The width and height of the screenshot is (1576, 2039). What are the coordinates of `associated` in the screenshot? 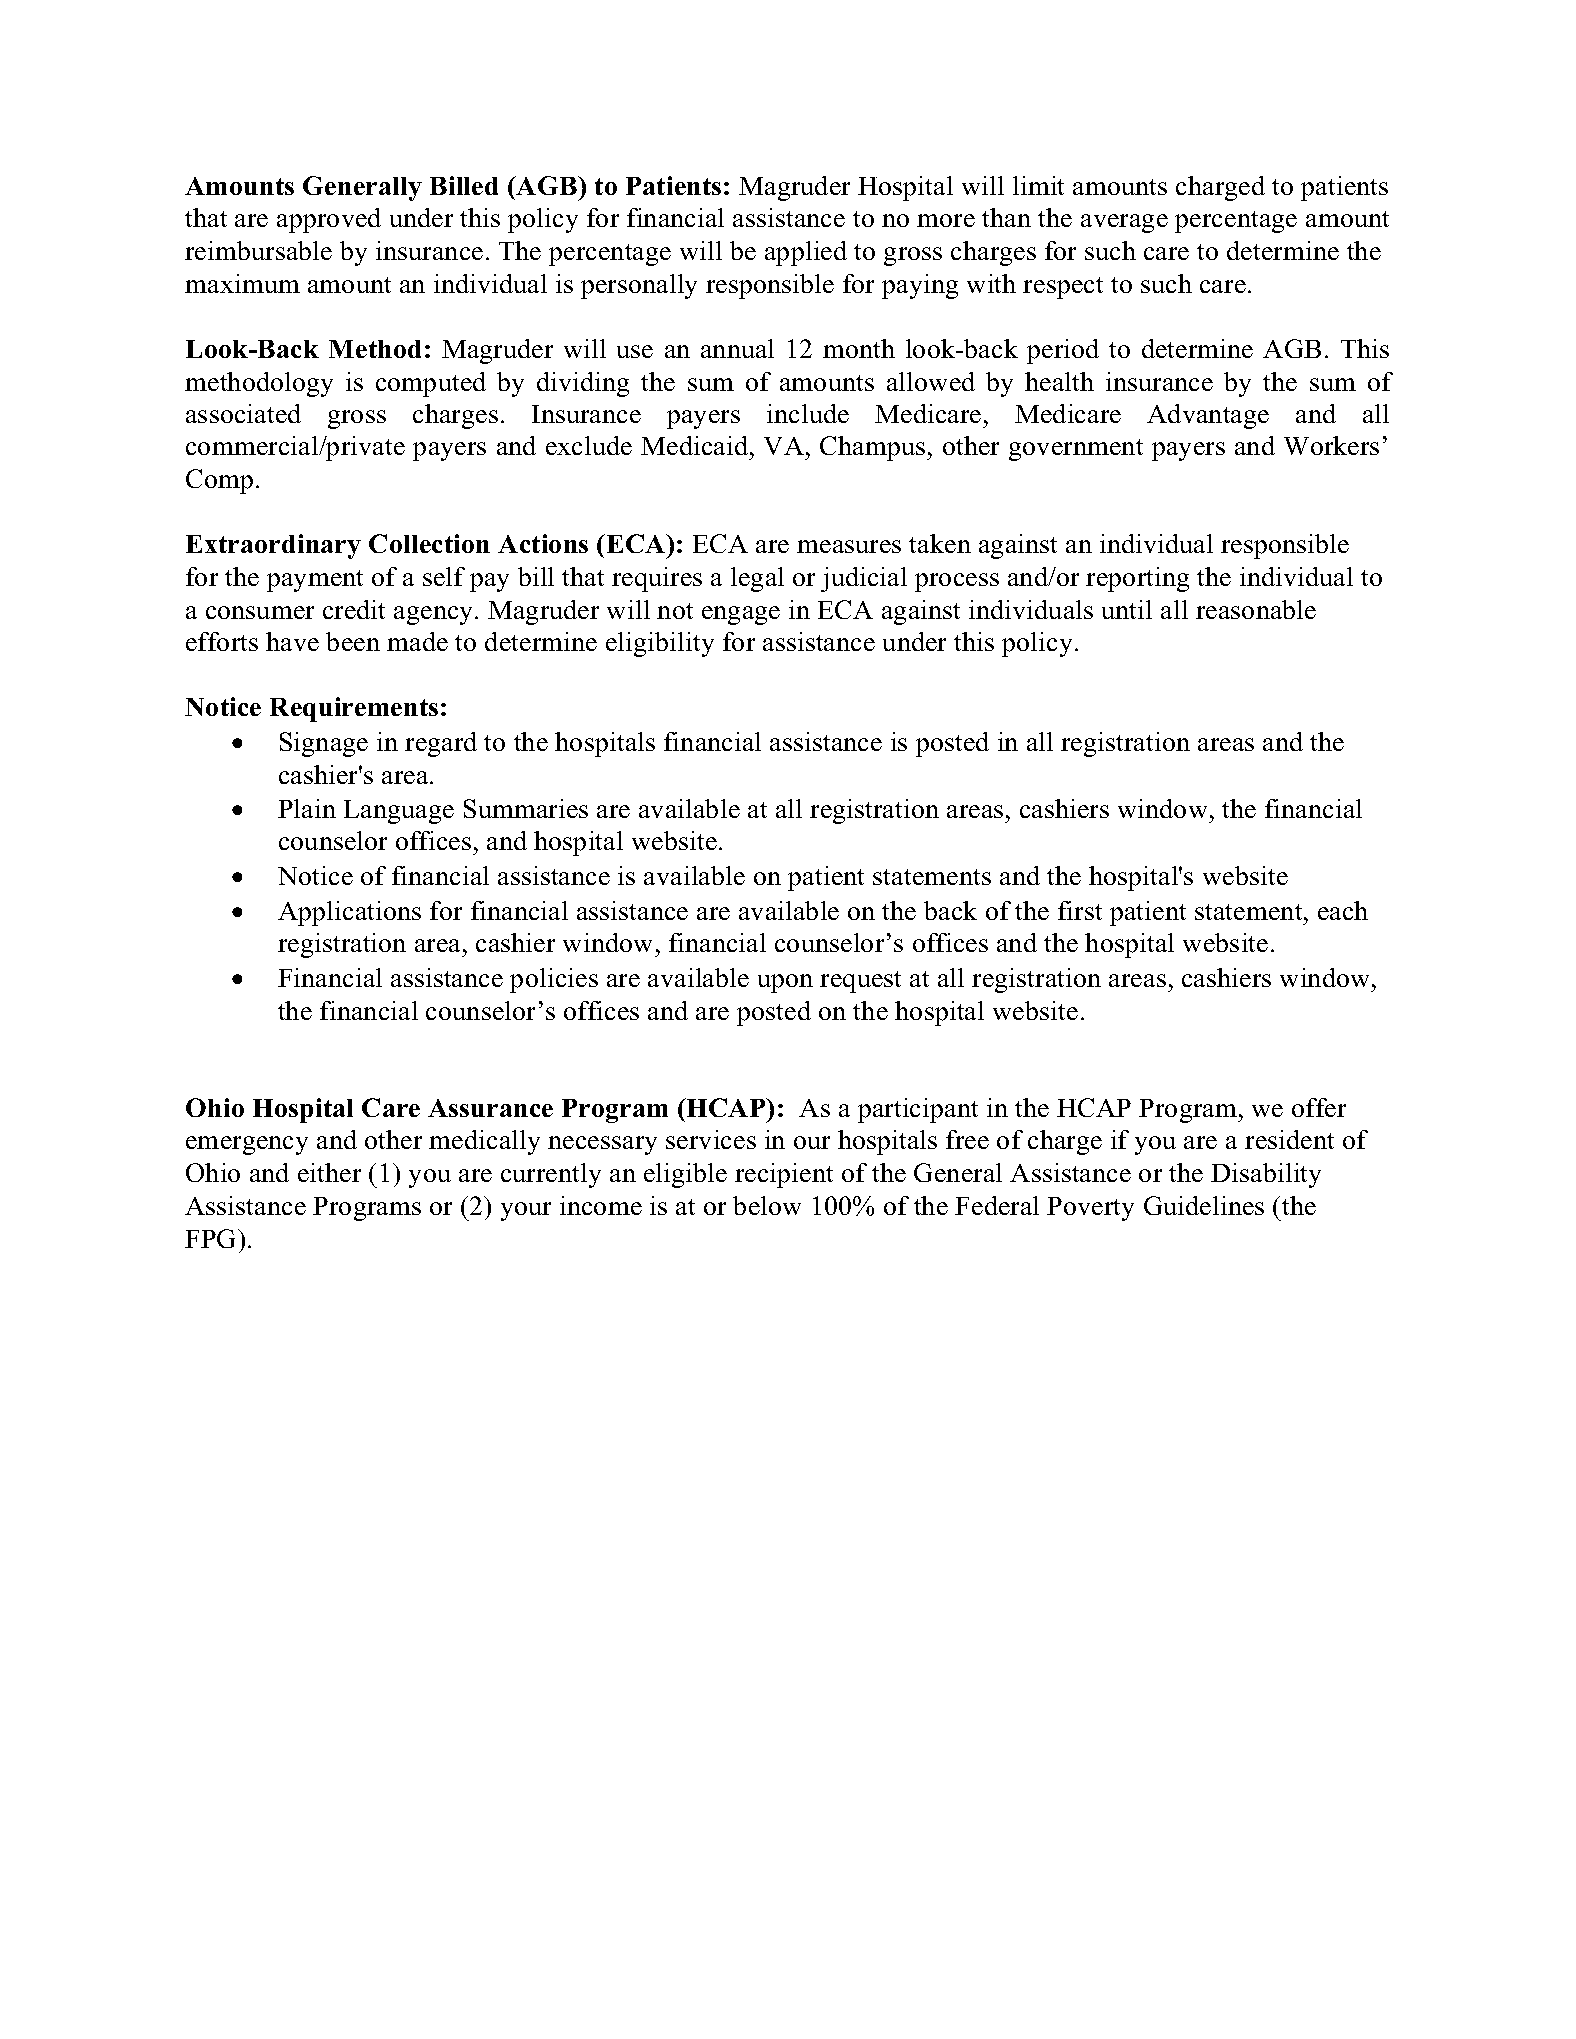 It's located at (243, 413).
